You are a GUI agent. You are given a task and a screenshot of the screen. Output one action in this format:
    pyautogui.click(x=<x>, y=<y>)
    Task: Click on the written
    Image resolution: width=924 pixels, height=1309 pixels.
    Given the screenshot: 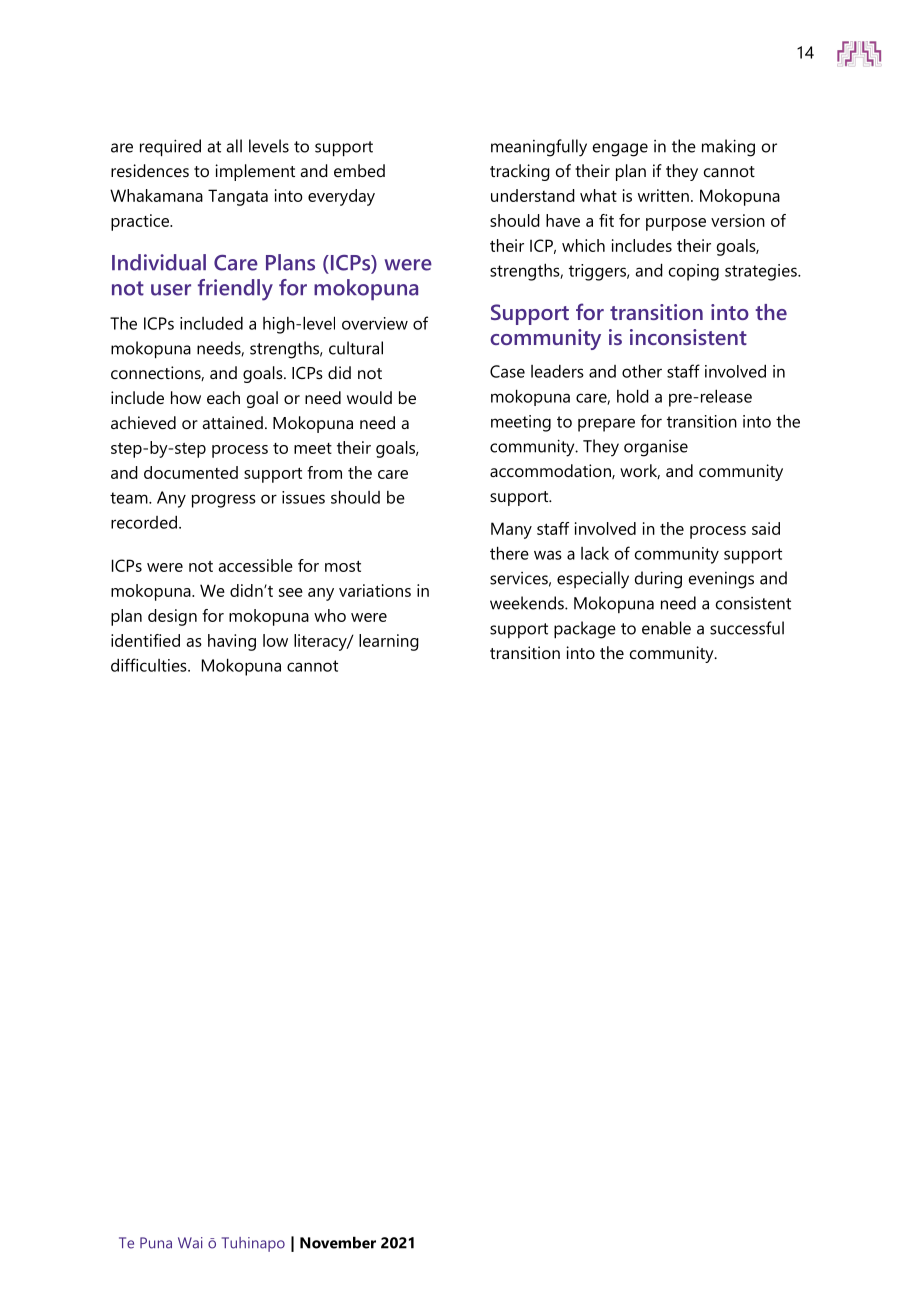 What is the action you would take?
    pyautogui.click(x=663, y=195)
